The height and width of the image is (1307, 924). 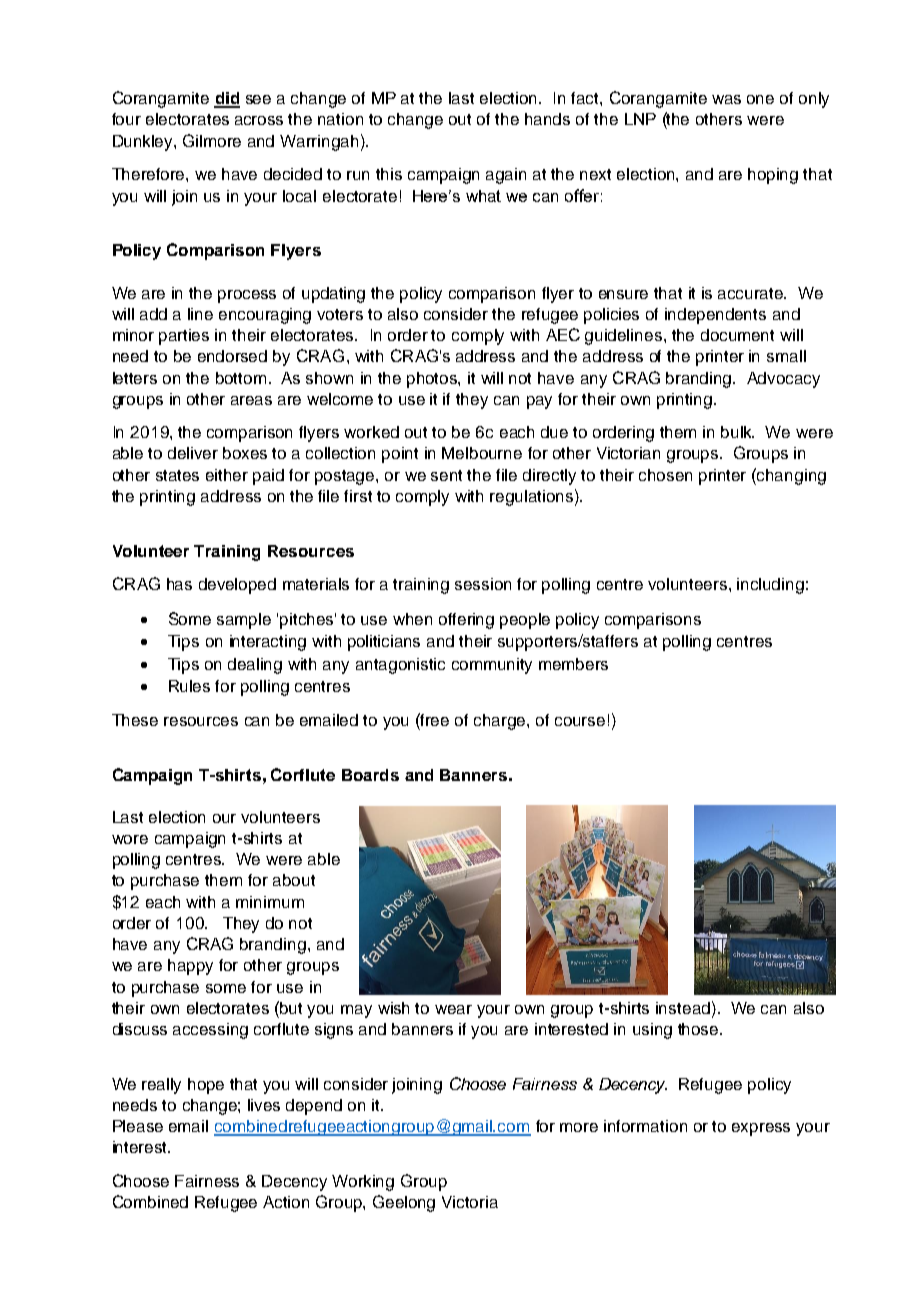 I want to click on either, so click(x=227, y=475).
